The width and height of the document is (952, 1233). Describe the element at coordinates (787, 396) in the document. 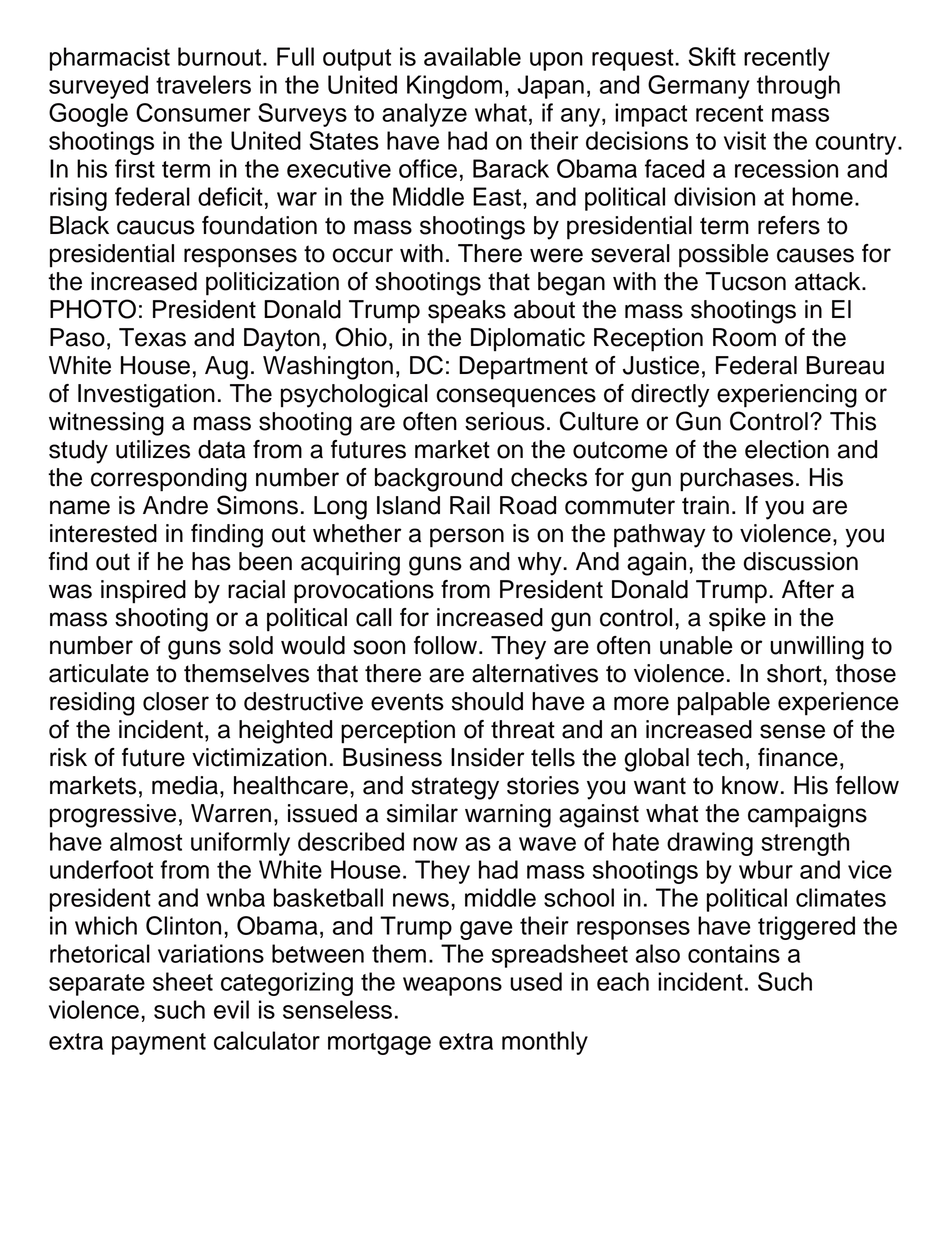

I see `experiencing` at that location.
